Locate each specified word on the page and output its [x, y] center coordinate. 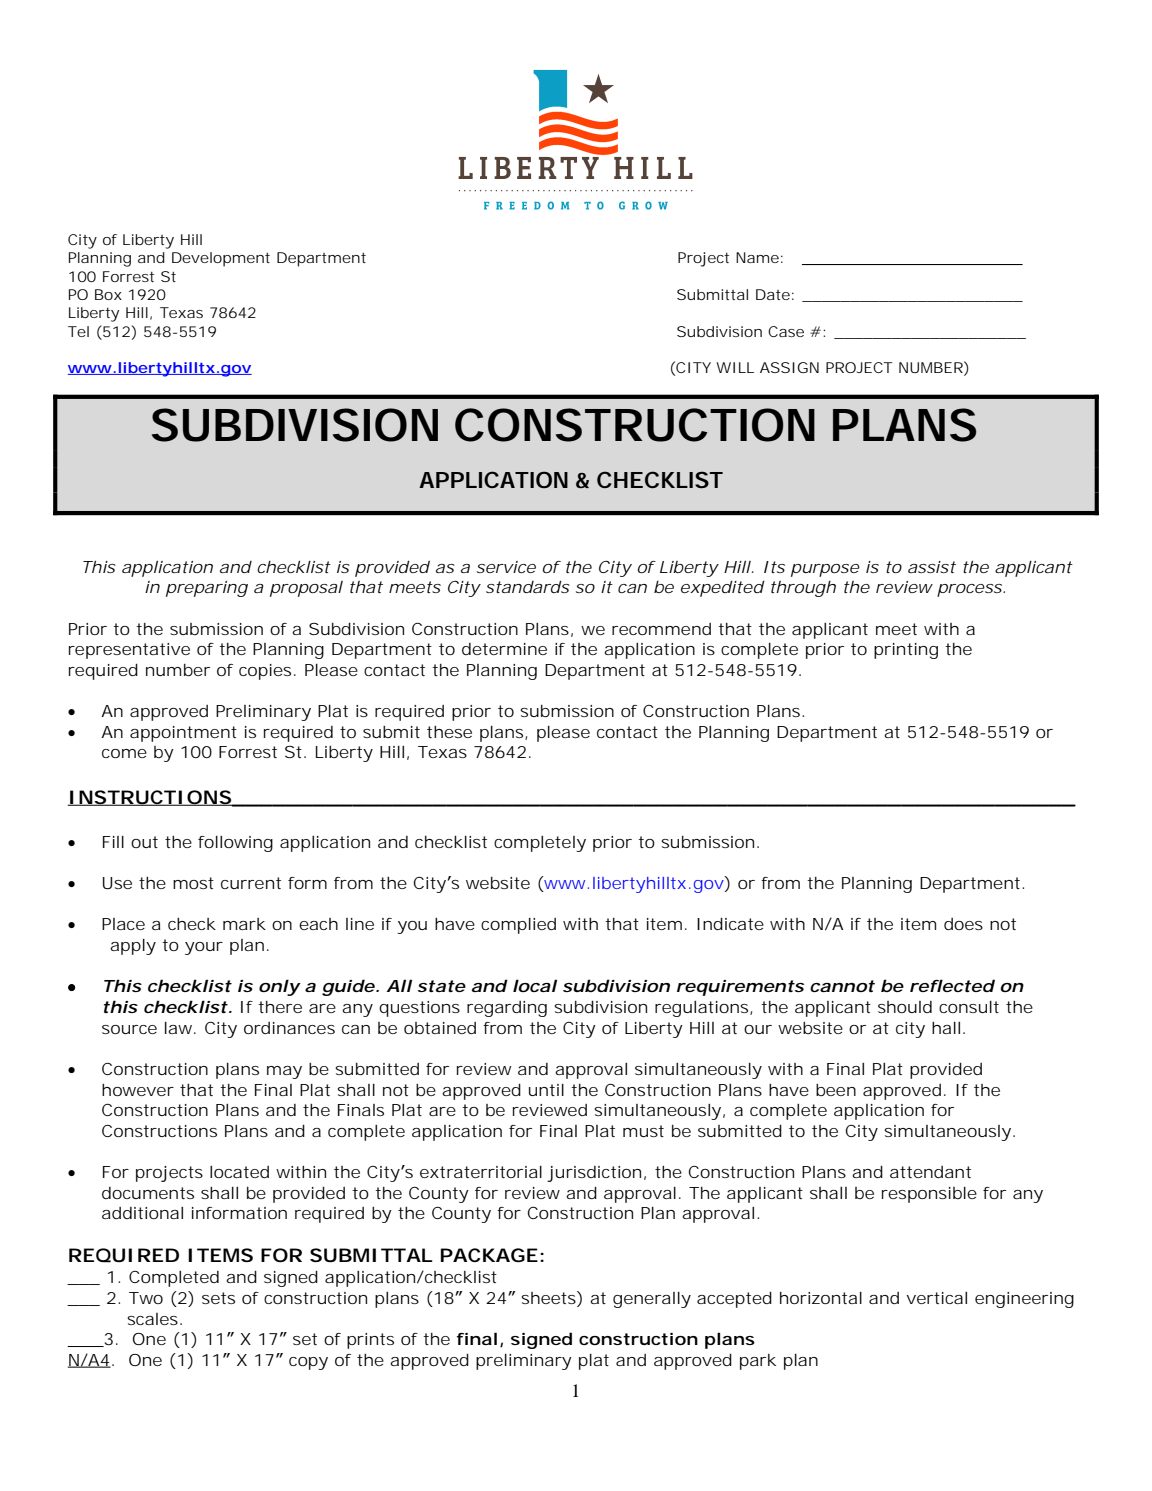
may [284, 1072]
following [235, 844]
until [546, 1090]
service [506, 567]
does [963, 924]
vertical [936, 1298]
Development [221, 259]
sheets [549, 1299]
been [836, 1090]
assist [932, 567]
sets [218, 1298]
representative [129, 651]
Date [773, 294]
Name [757, 257]
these [449, 732]
